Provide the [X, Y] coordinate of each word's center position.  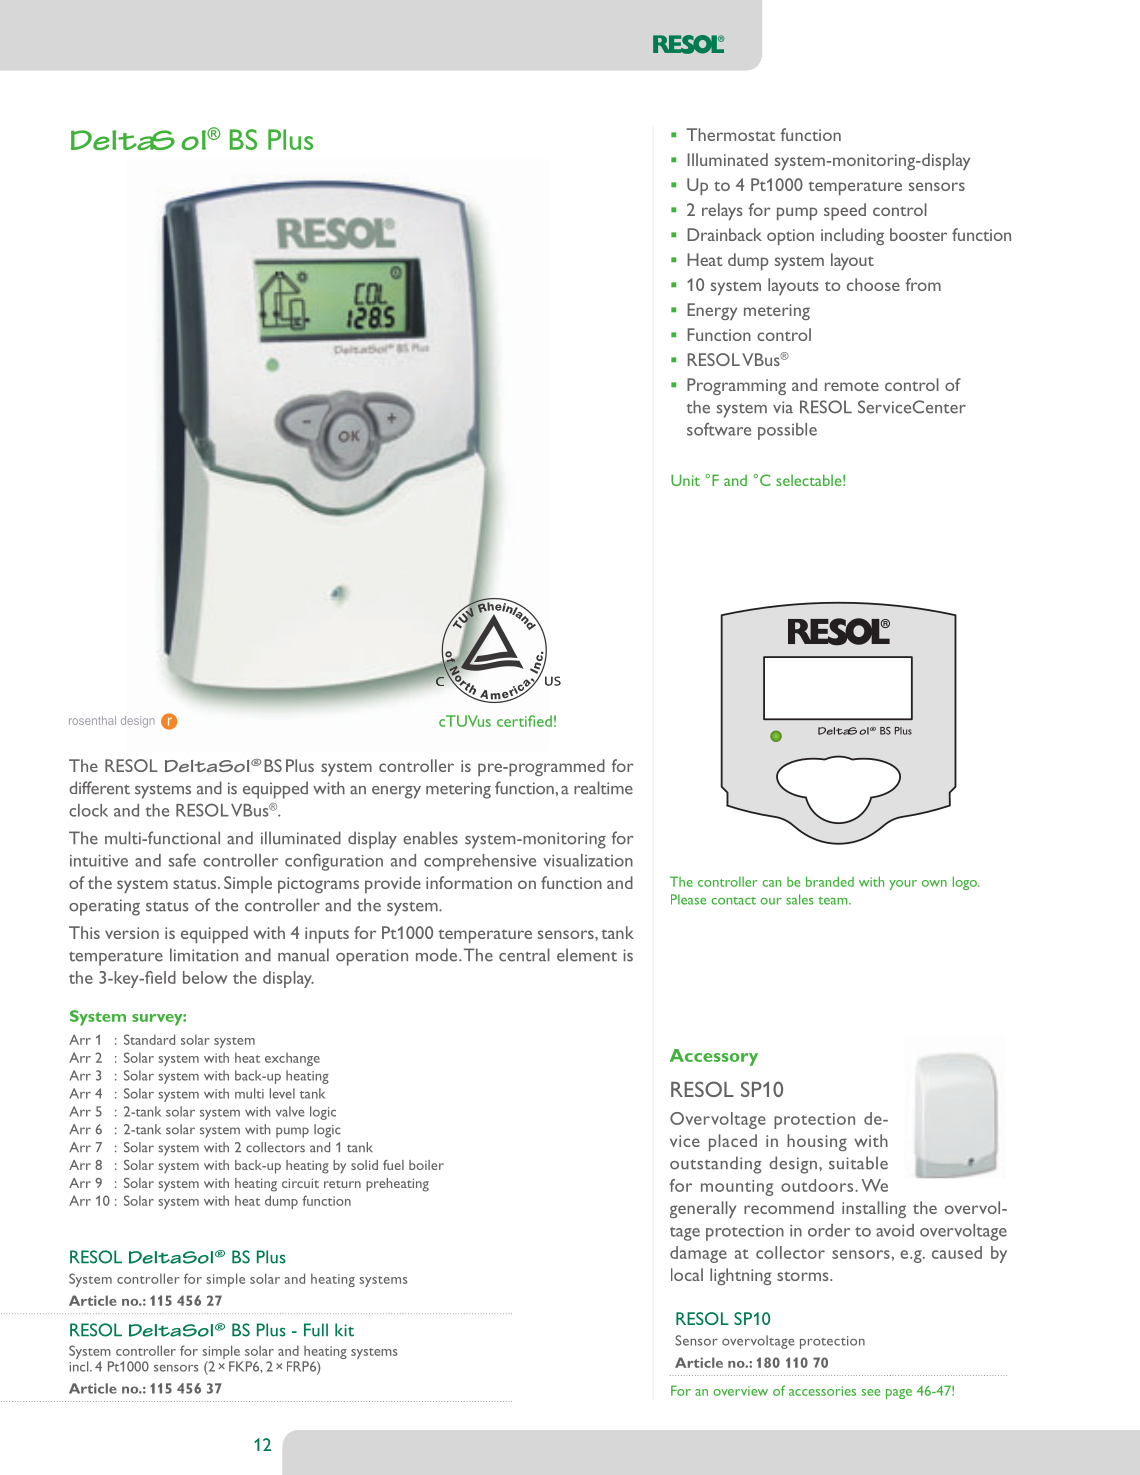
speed [845, 211]
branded [830, 881]
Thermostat [730, 134]
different [99, 788]
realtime [603, 788]
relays [722, 211]
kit [344, 1330]
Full [316, 1330]
